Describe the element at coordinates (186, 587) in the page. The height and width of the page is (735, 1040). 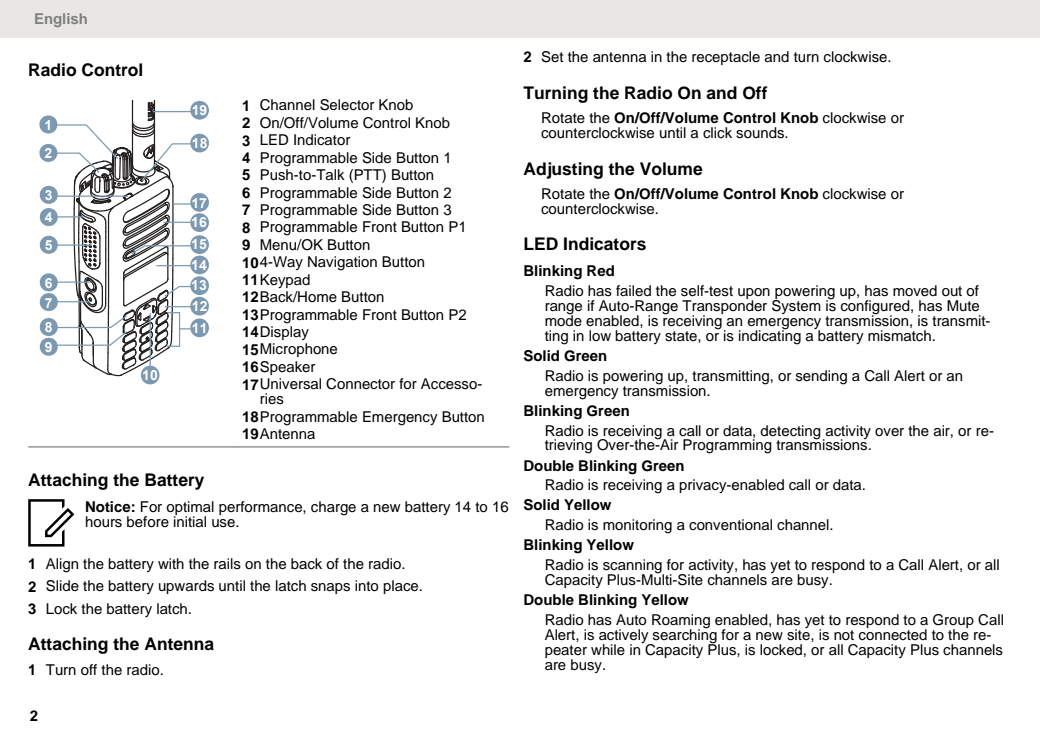
I see `upwards` at that location.
